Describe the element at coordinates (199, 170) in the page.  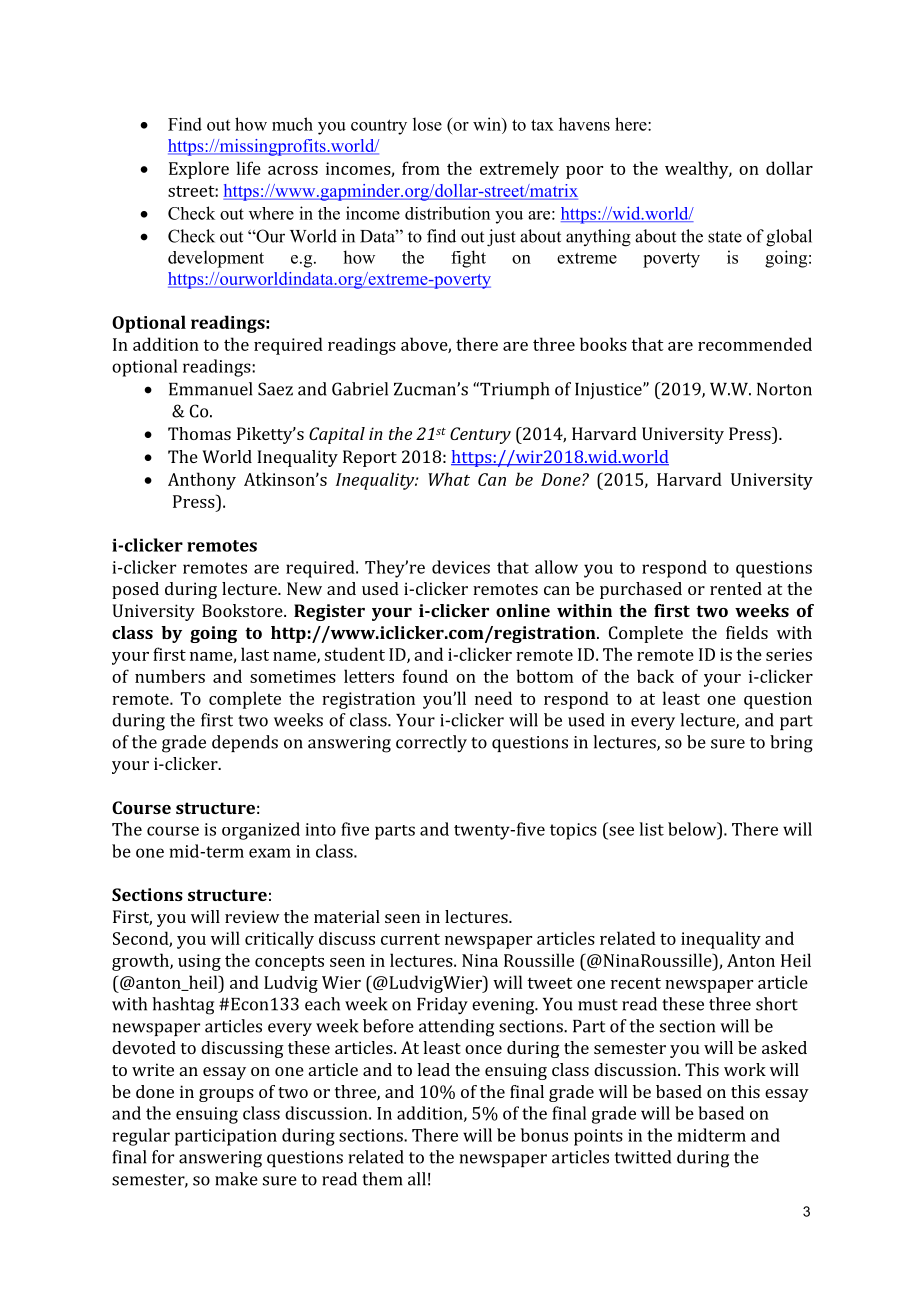
I see `Explore` at that location.
